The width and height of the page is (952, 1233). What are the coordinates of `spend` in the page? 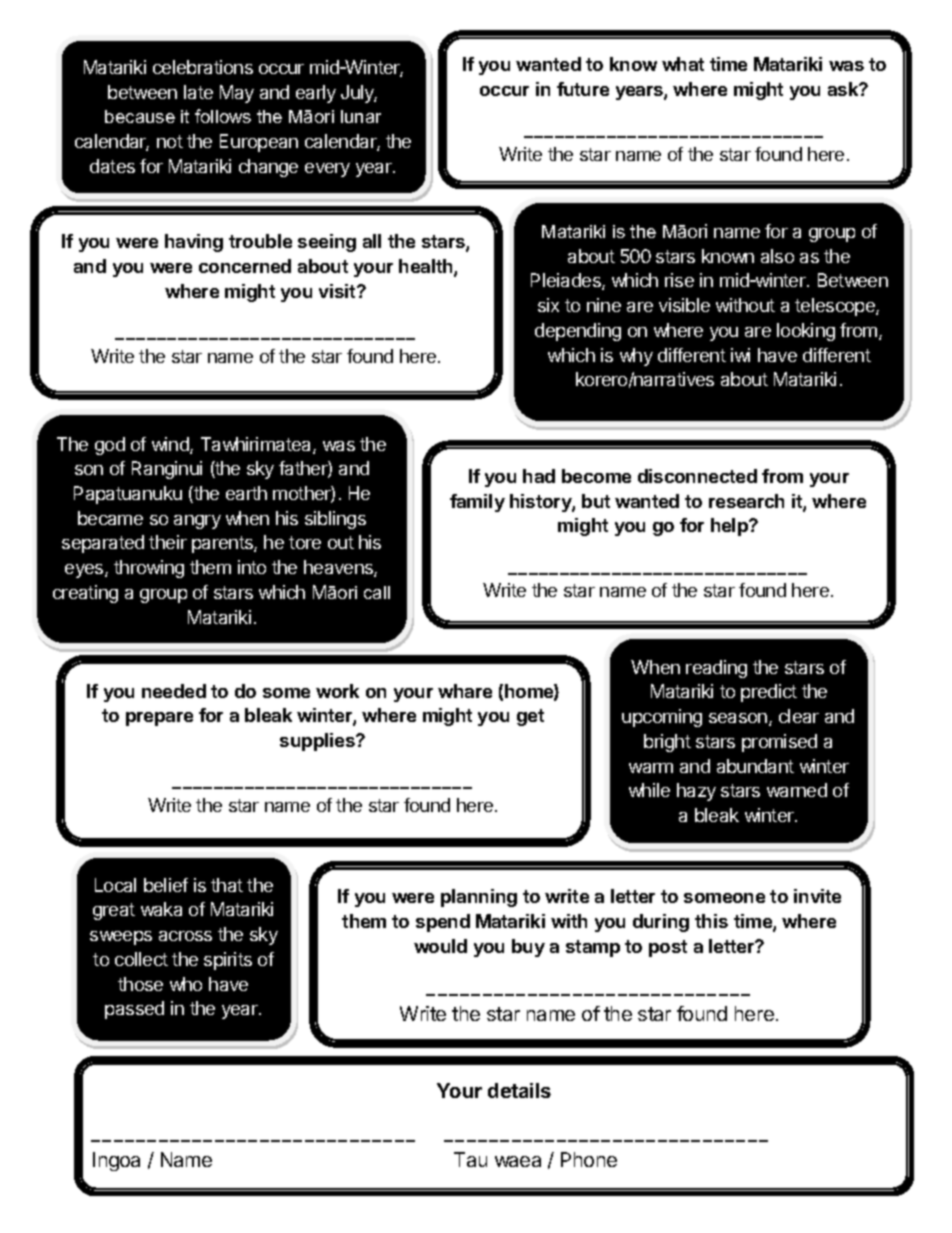 It's located at (443, 923).
